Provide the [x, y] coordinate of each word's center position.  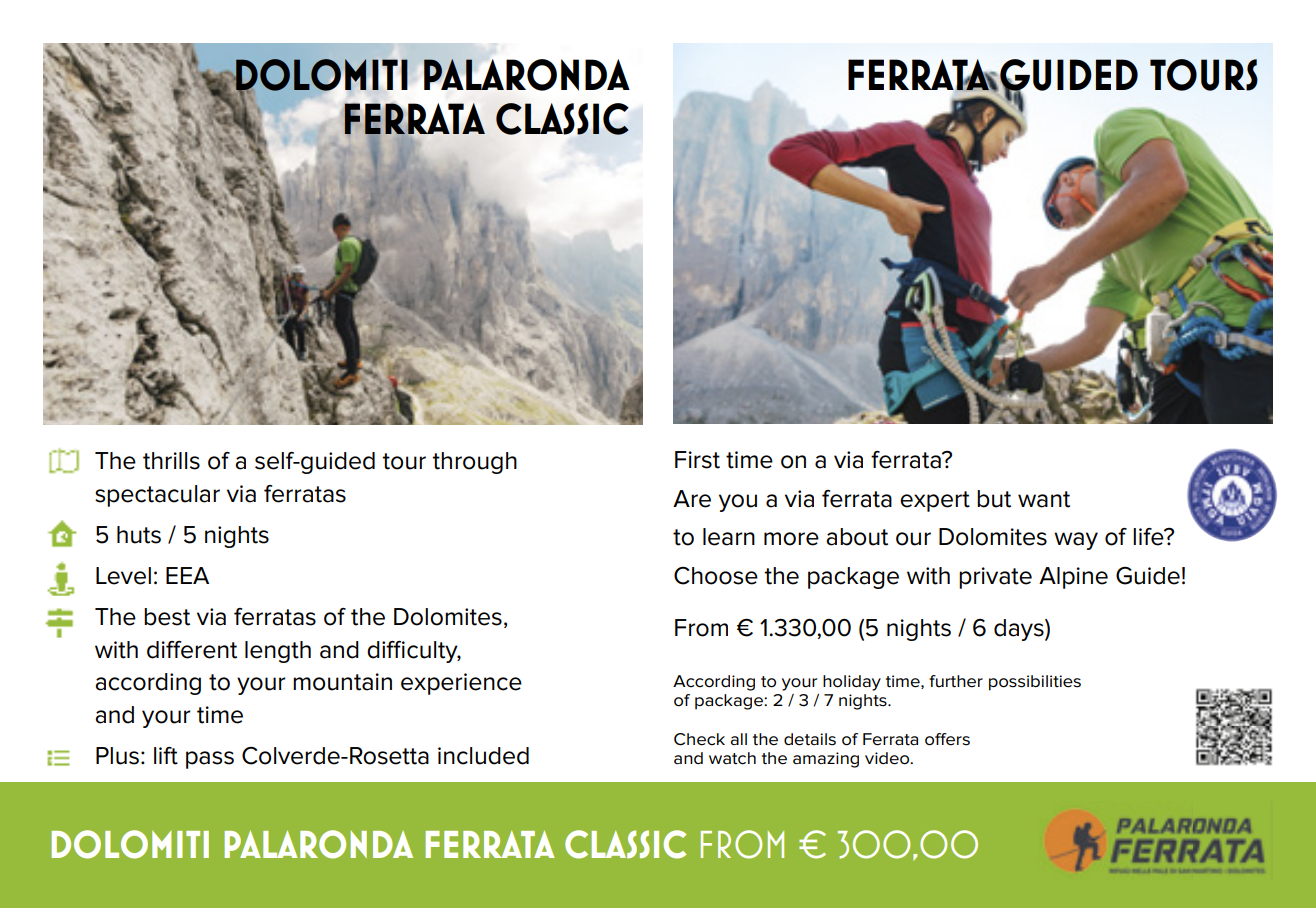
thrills [171, 461]
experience [461, 684]
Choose [716, 576]
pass [210, 760]
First [697, 460]
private [995, 578]
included [483, 756]
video [888, 758]
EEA [187, 575]
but [994, 499]
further [956, 681]
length [278, 652]
